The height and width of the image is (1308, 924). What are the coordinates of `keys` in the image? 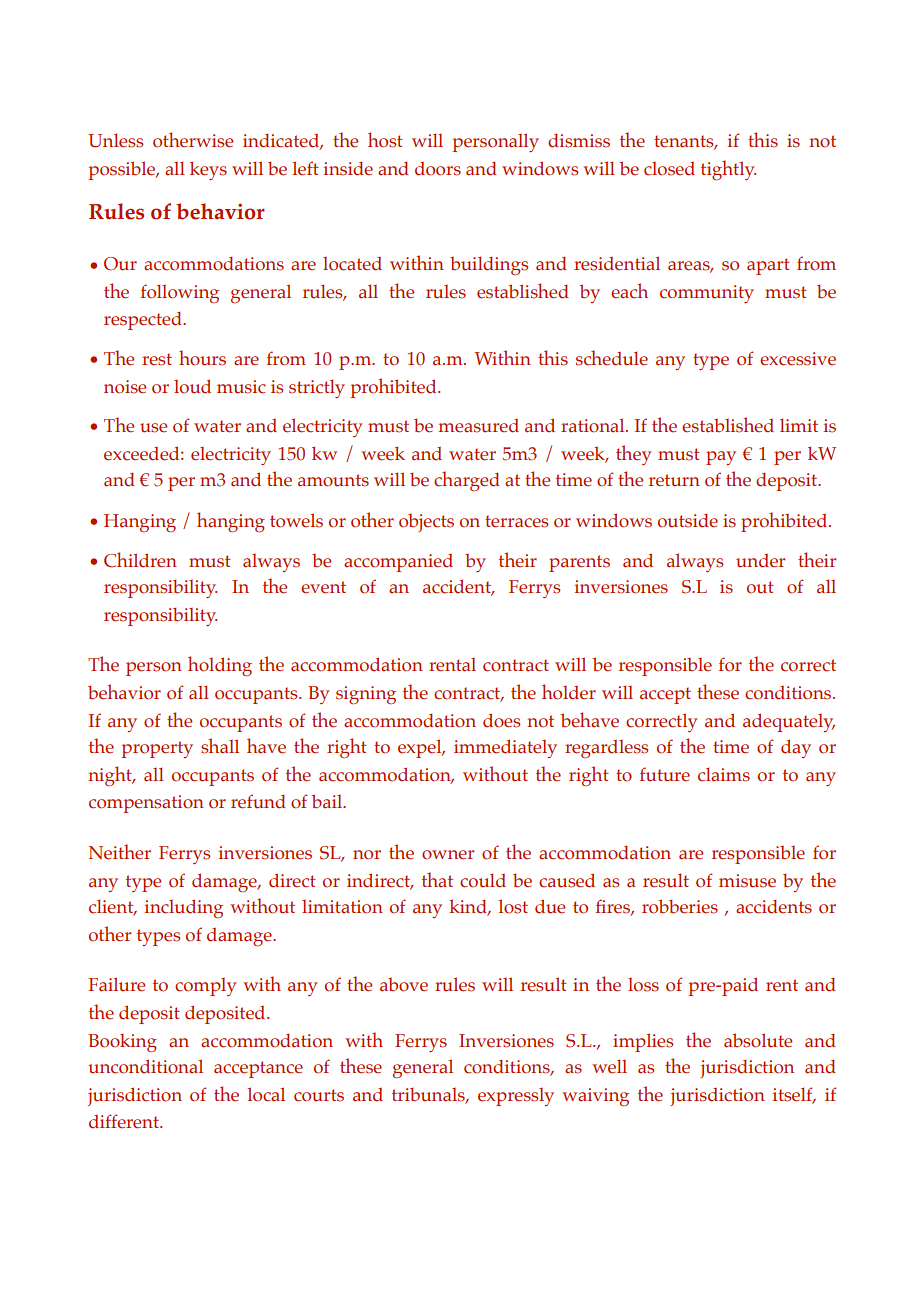 It's located at (208, 170).
